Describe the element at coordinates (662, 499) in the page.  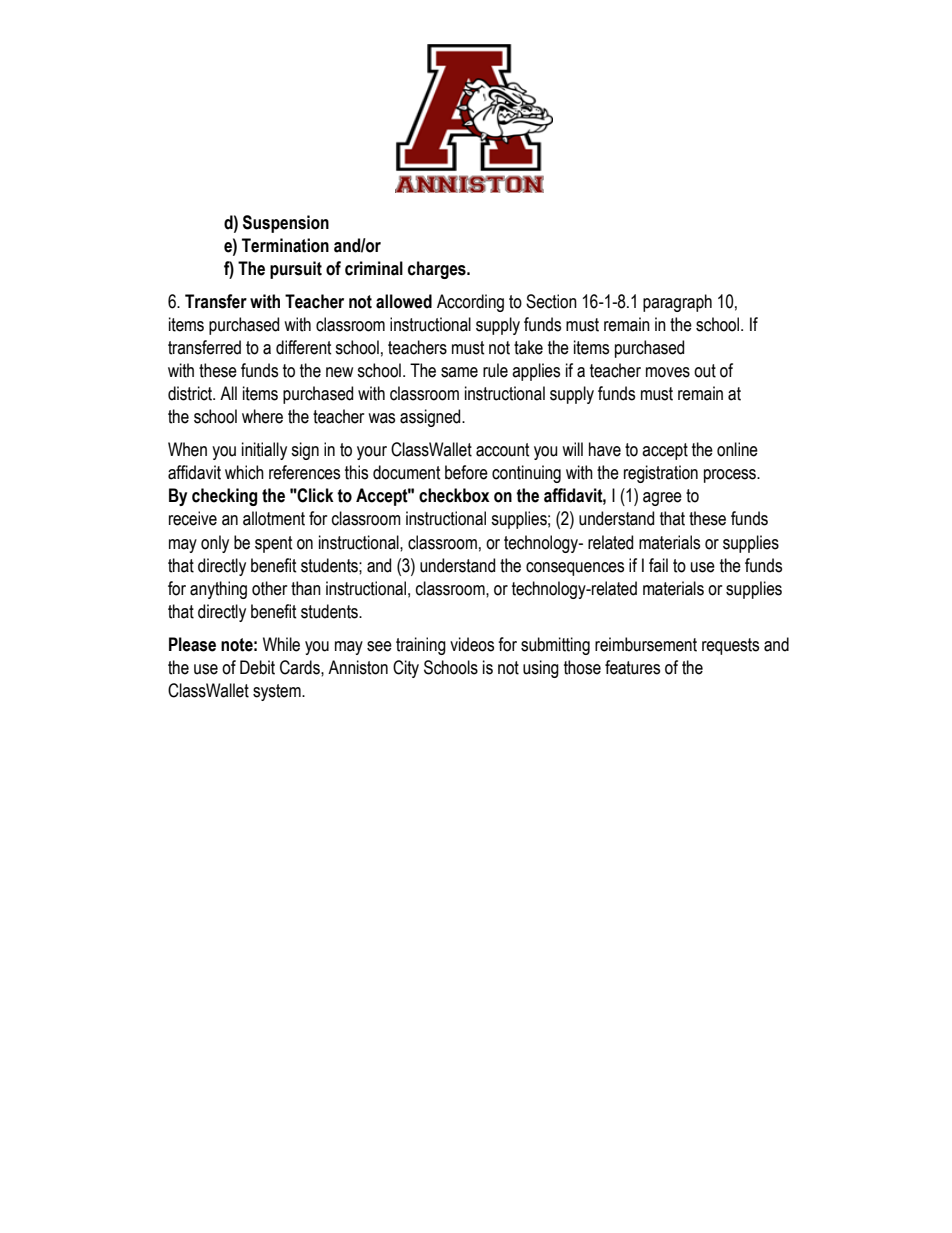
I see `agree` at that location.
